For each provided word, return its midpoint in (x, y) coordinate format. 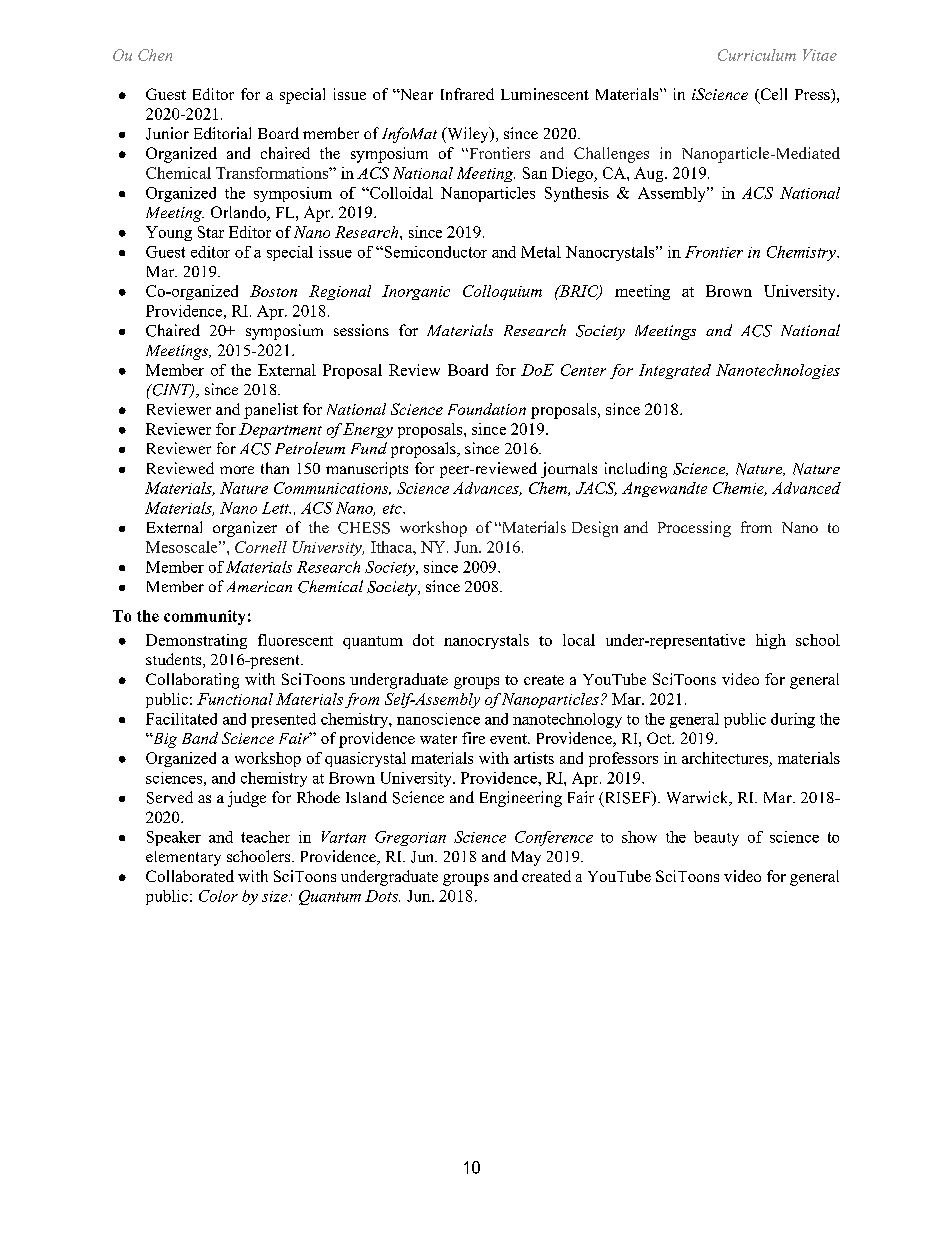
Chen (155, 55)
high (771, 641)
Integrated (675, 371)
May (526, 858)
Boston (273, 291)
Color (218, 896)
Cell (772, 95)
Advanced (806, 488)
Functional (235, 699)
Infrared (467, 94)
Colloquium (502, 292)
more (237, 470)
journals (569, 470)
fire (473, 738)
